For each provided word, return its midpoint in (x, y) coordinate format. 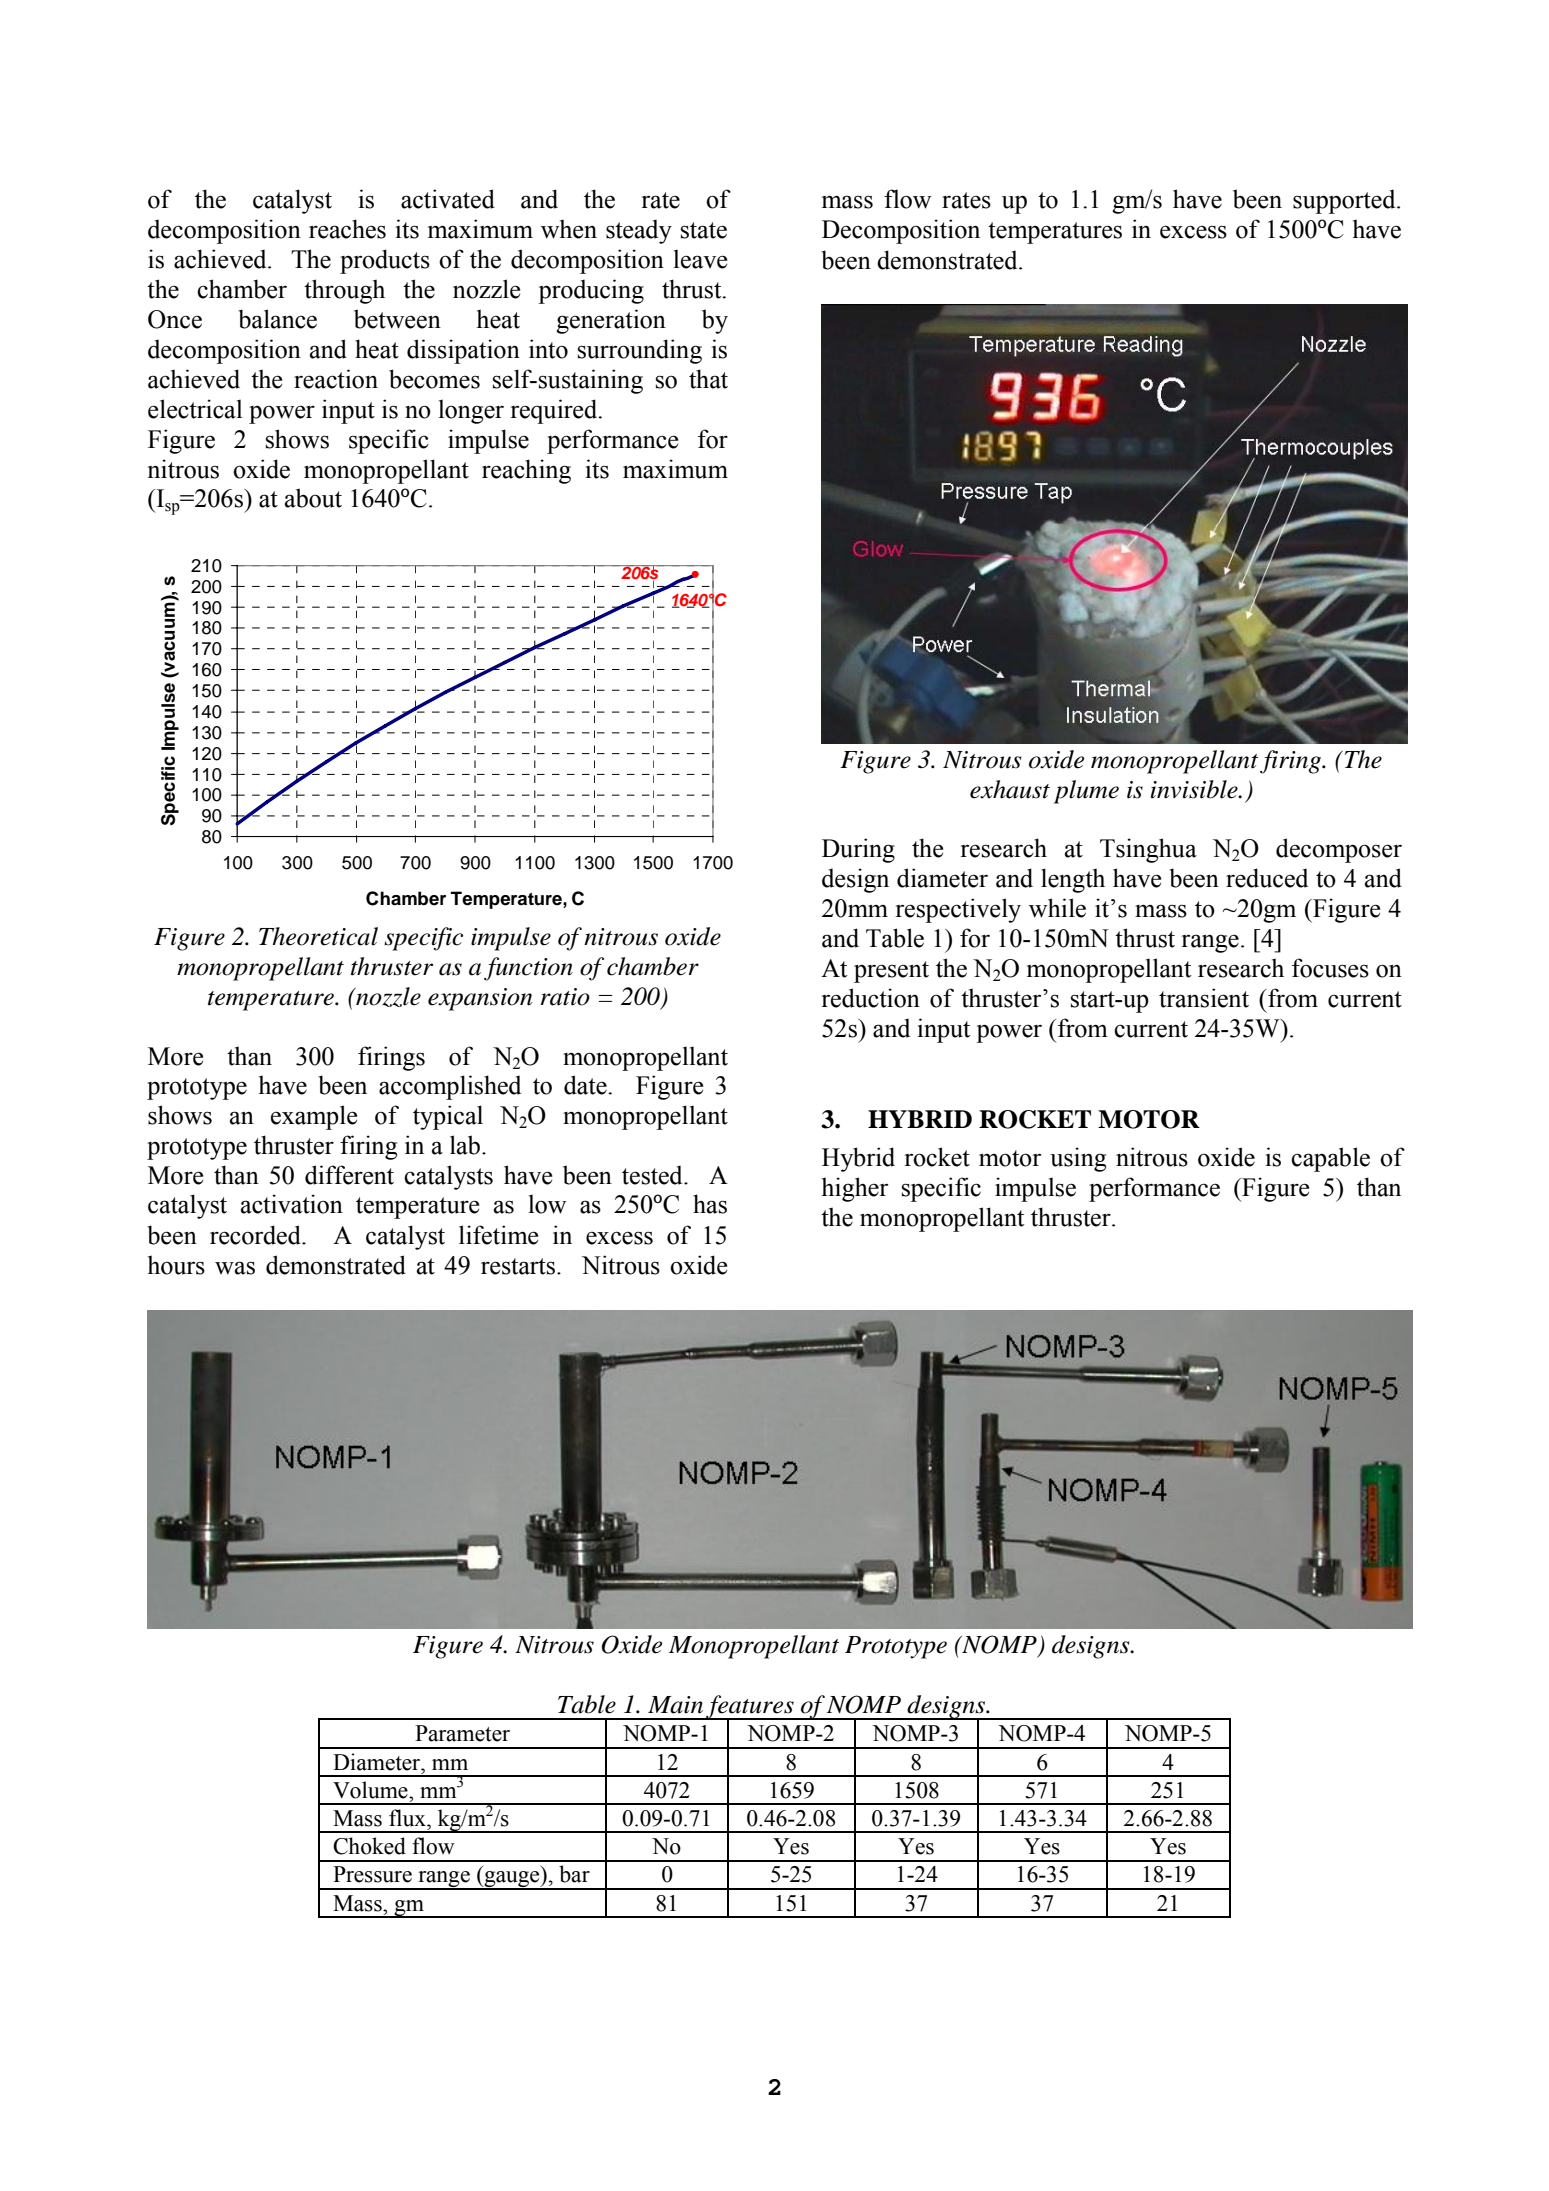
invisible (1195, 789)
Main (675, 1705)
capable (1330, 1159)
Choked (369, 1846)
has (710, 1204)
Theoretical (318, 936)
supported (1345, 201)
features (750, 1708)
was (235, 1268)
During (858, 850)
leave (700, 259)
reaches (347, 229)
